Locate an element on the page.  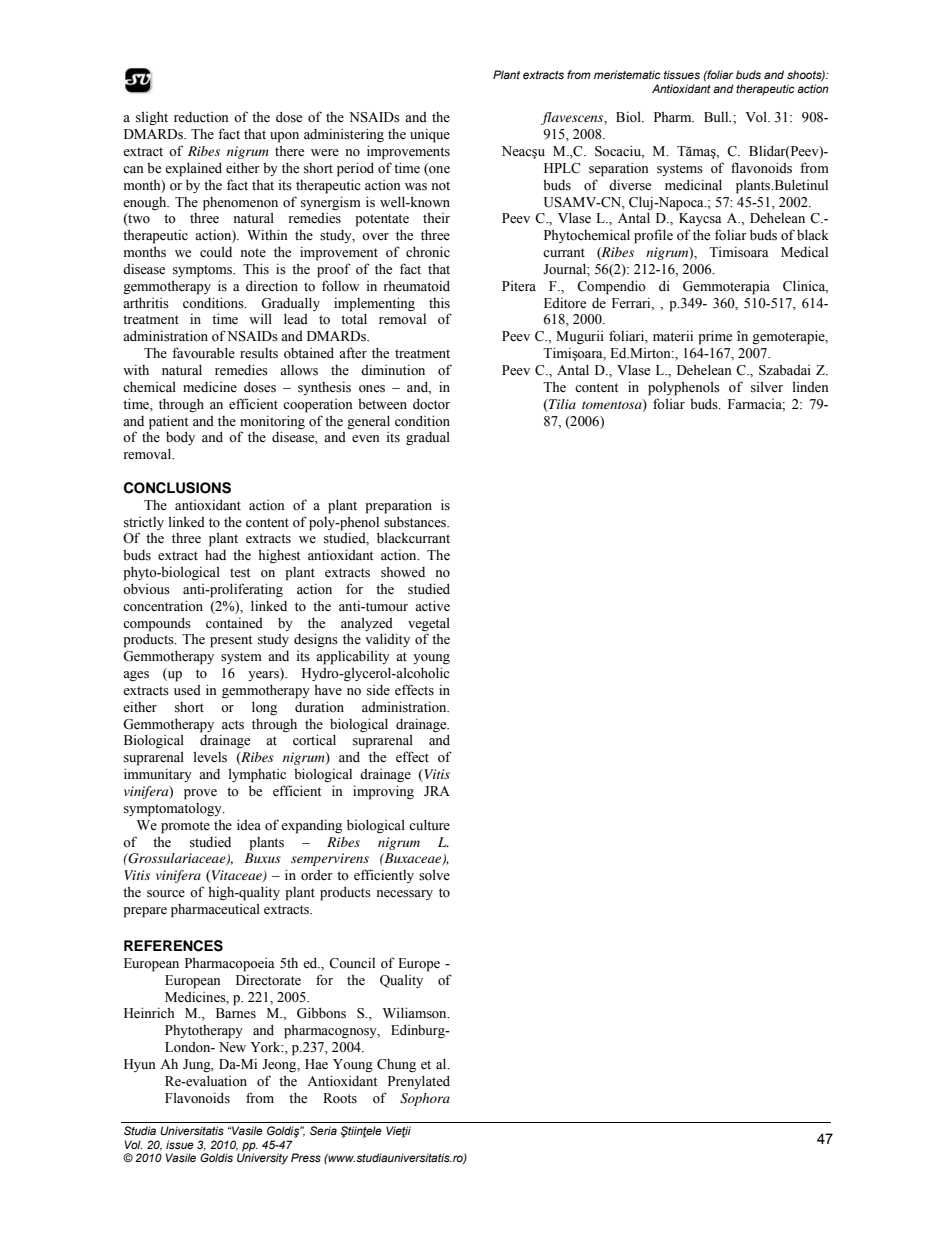
culture is located at coordinates (429, 824).
